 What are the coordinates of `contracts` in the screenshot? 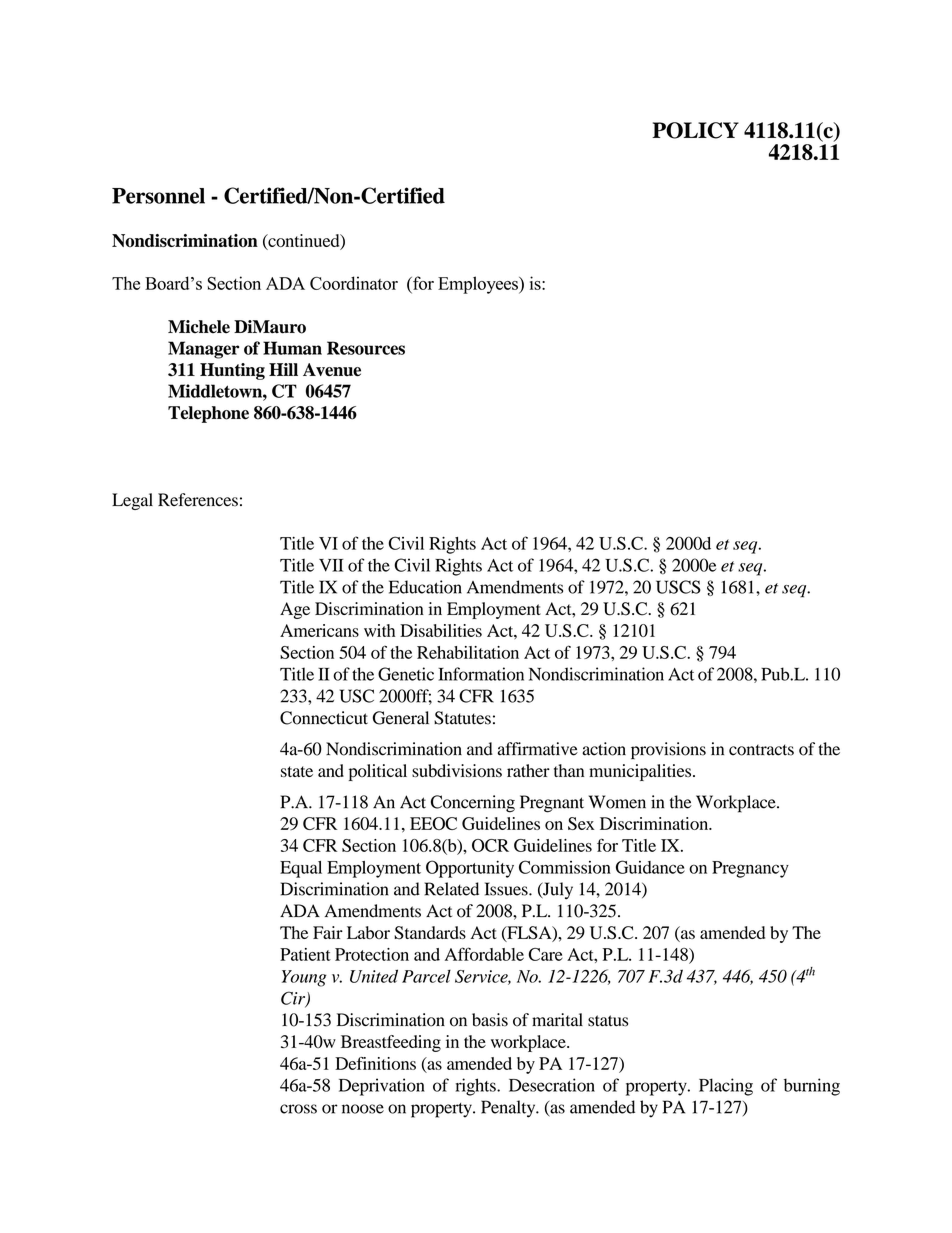 It's located at (761, 750).
